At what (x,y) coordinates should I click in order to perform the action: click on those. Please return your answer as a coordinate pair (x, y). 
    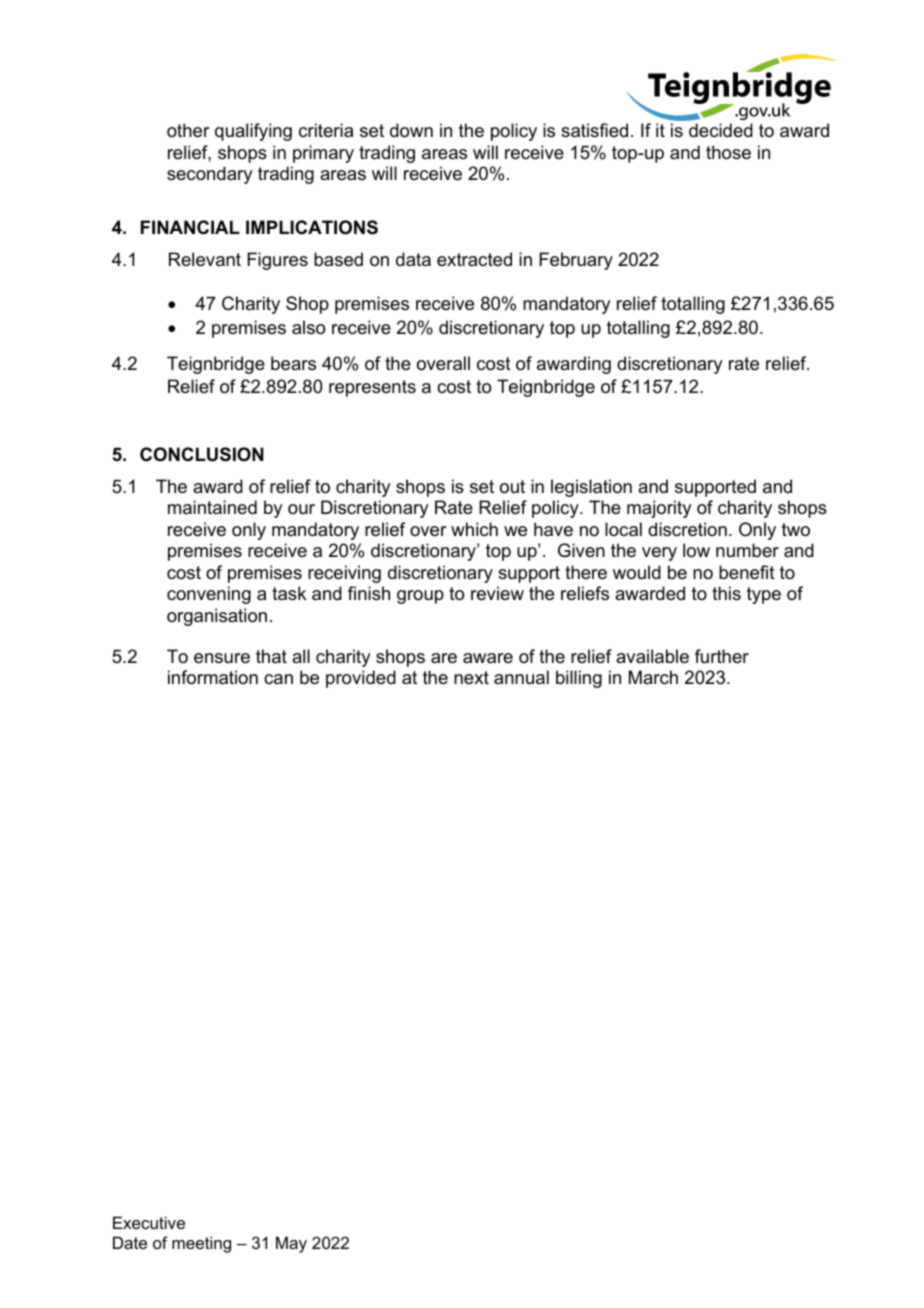
    Looking at the image, I should click on (728, 152).
